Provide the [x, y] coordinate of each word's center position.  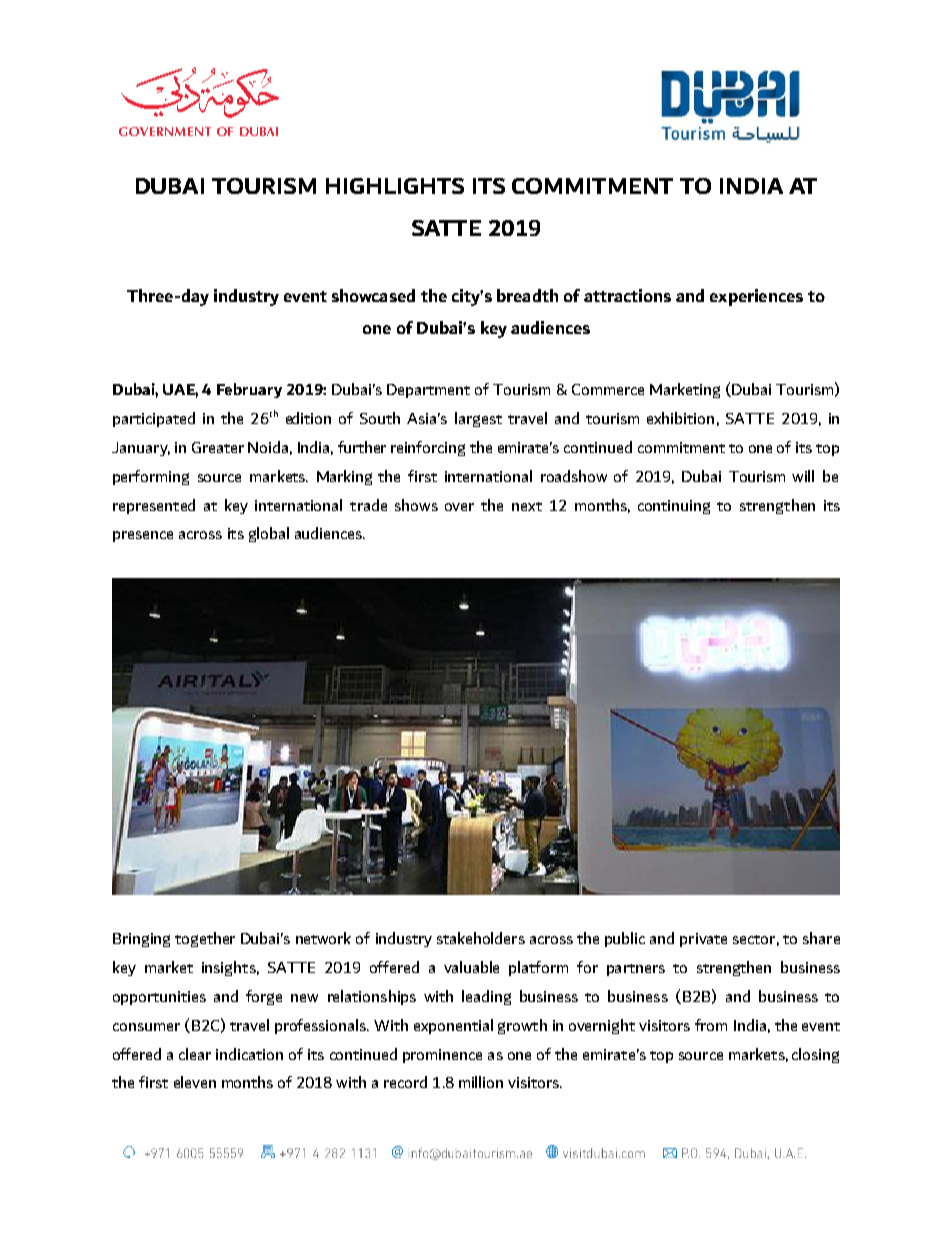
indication [249, 1054]
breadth [527, 295]
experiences [756, 297]
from [711, 1025]
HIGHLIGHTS [395, 186]
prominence [442, 1056]
